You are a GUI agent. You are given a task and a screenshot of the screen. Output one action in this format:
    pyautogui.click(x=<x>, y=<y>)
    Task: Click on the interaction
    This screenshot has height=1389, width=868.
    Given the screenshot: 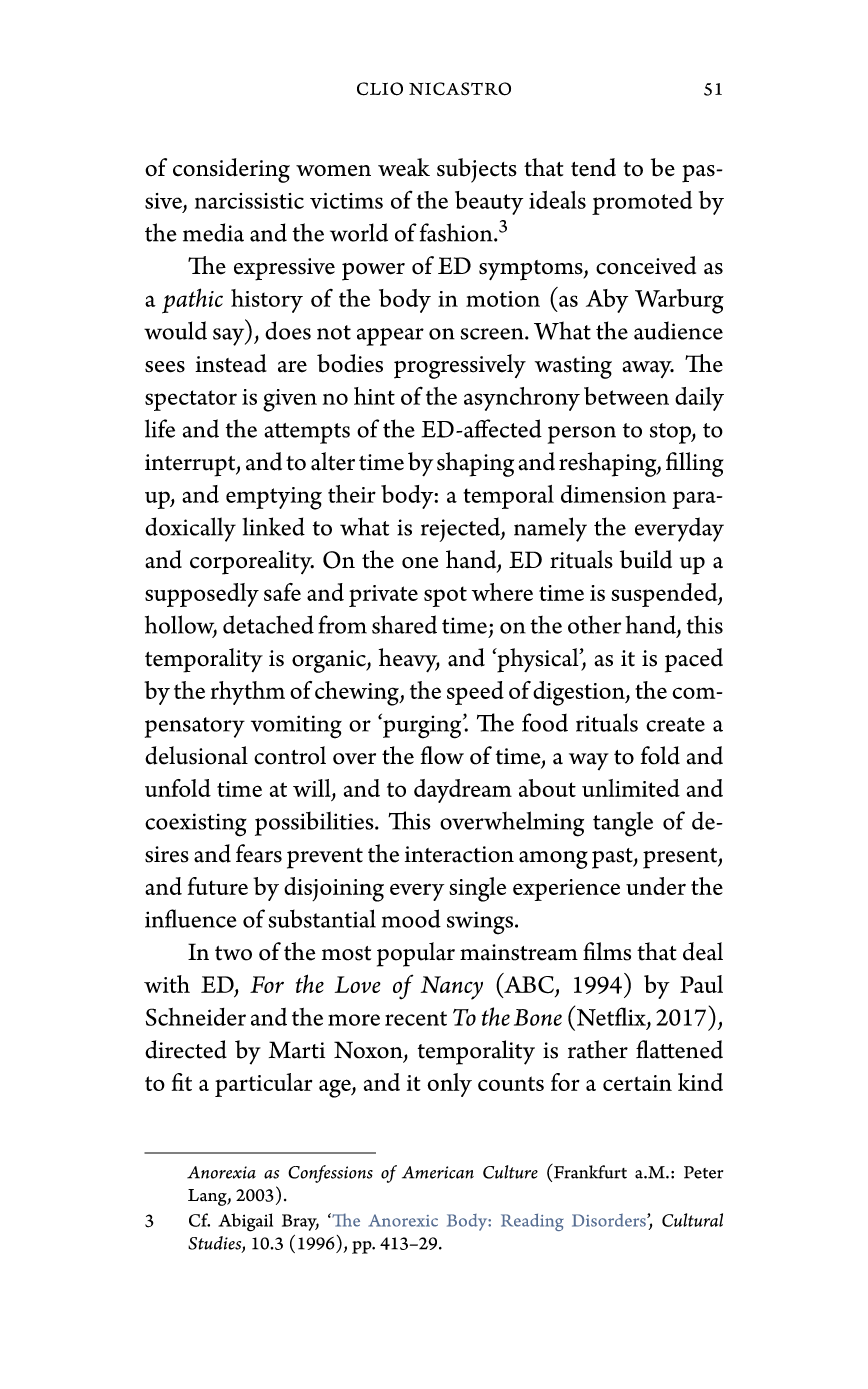 What is the action you would take?
    pyautogui.click(x=459, y=854)
